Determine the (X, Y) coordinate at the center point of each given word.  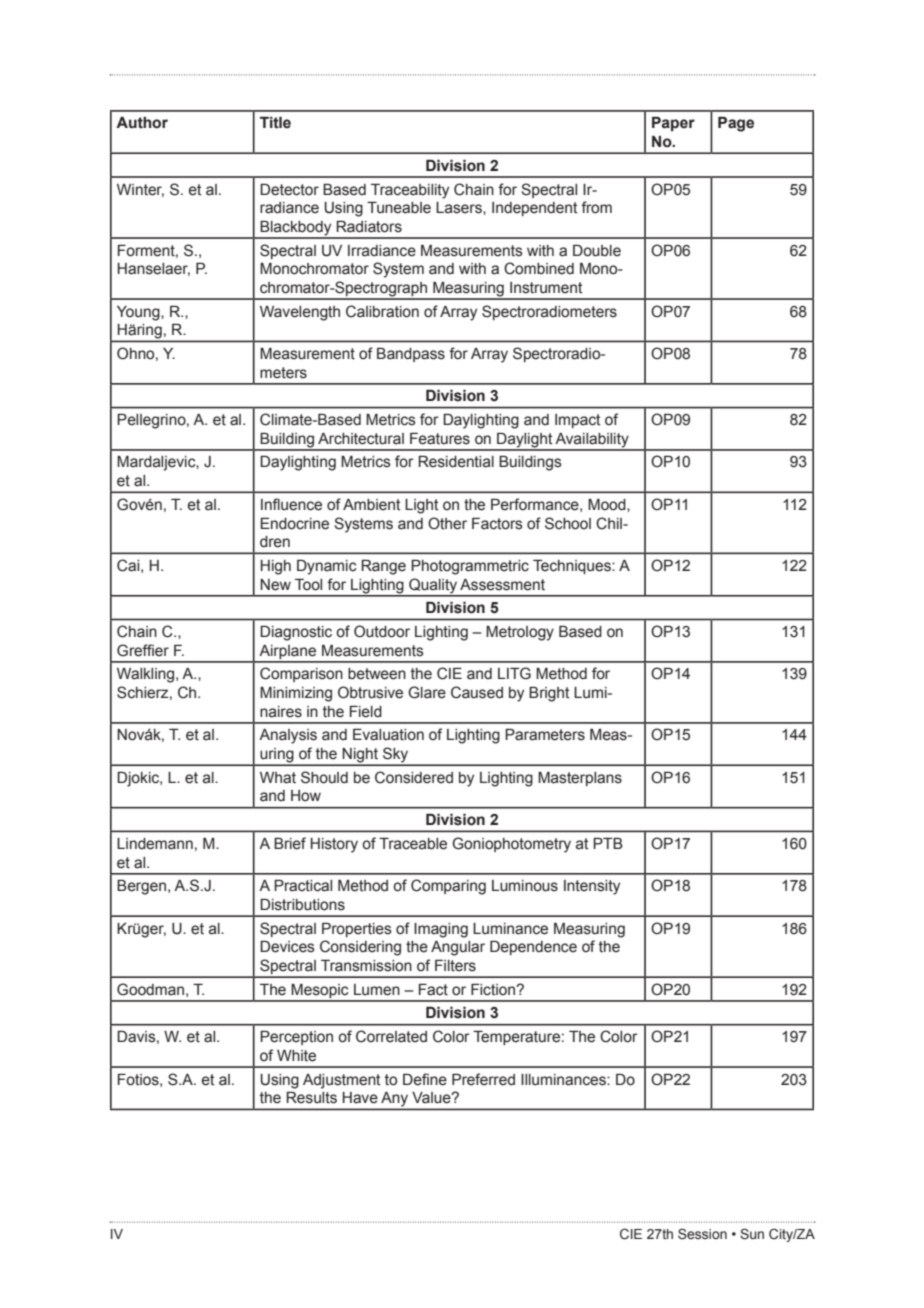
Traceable (413, 844)
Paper (673, 124)
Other (447, 523)
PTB (608, 843)
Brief (290, 843)
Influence (291, 504)
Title (275, 123)
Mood (608, 505)
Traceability (410, 191)
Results (311, 1098)
